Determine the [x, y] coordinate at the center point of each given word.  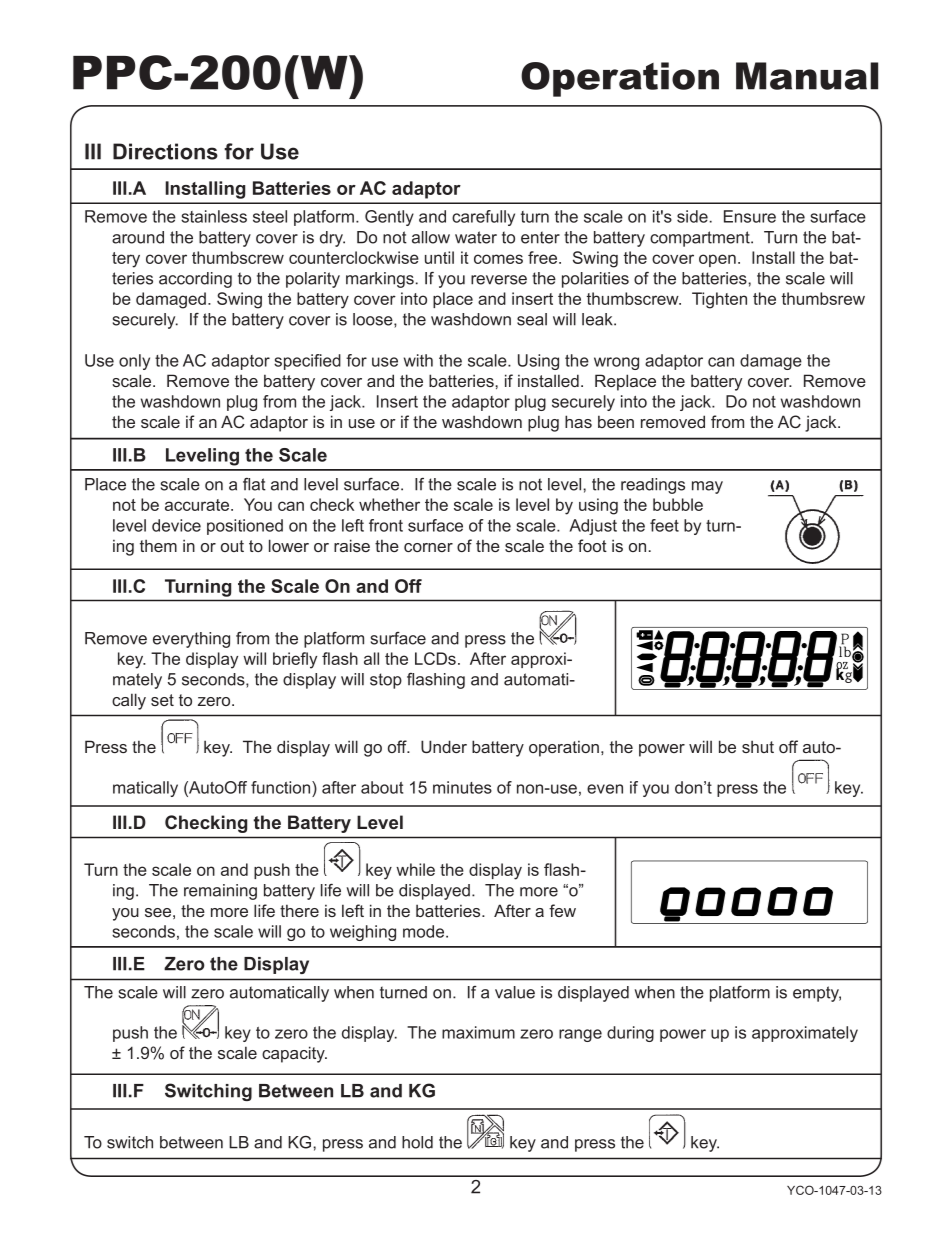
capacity [294, 1054]
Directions [165, 151]
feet [664, 525]
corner [428, 547]
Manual [807, 76]
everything [191, 640]
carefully [483, 218]
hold [417, 1142]
